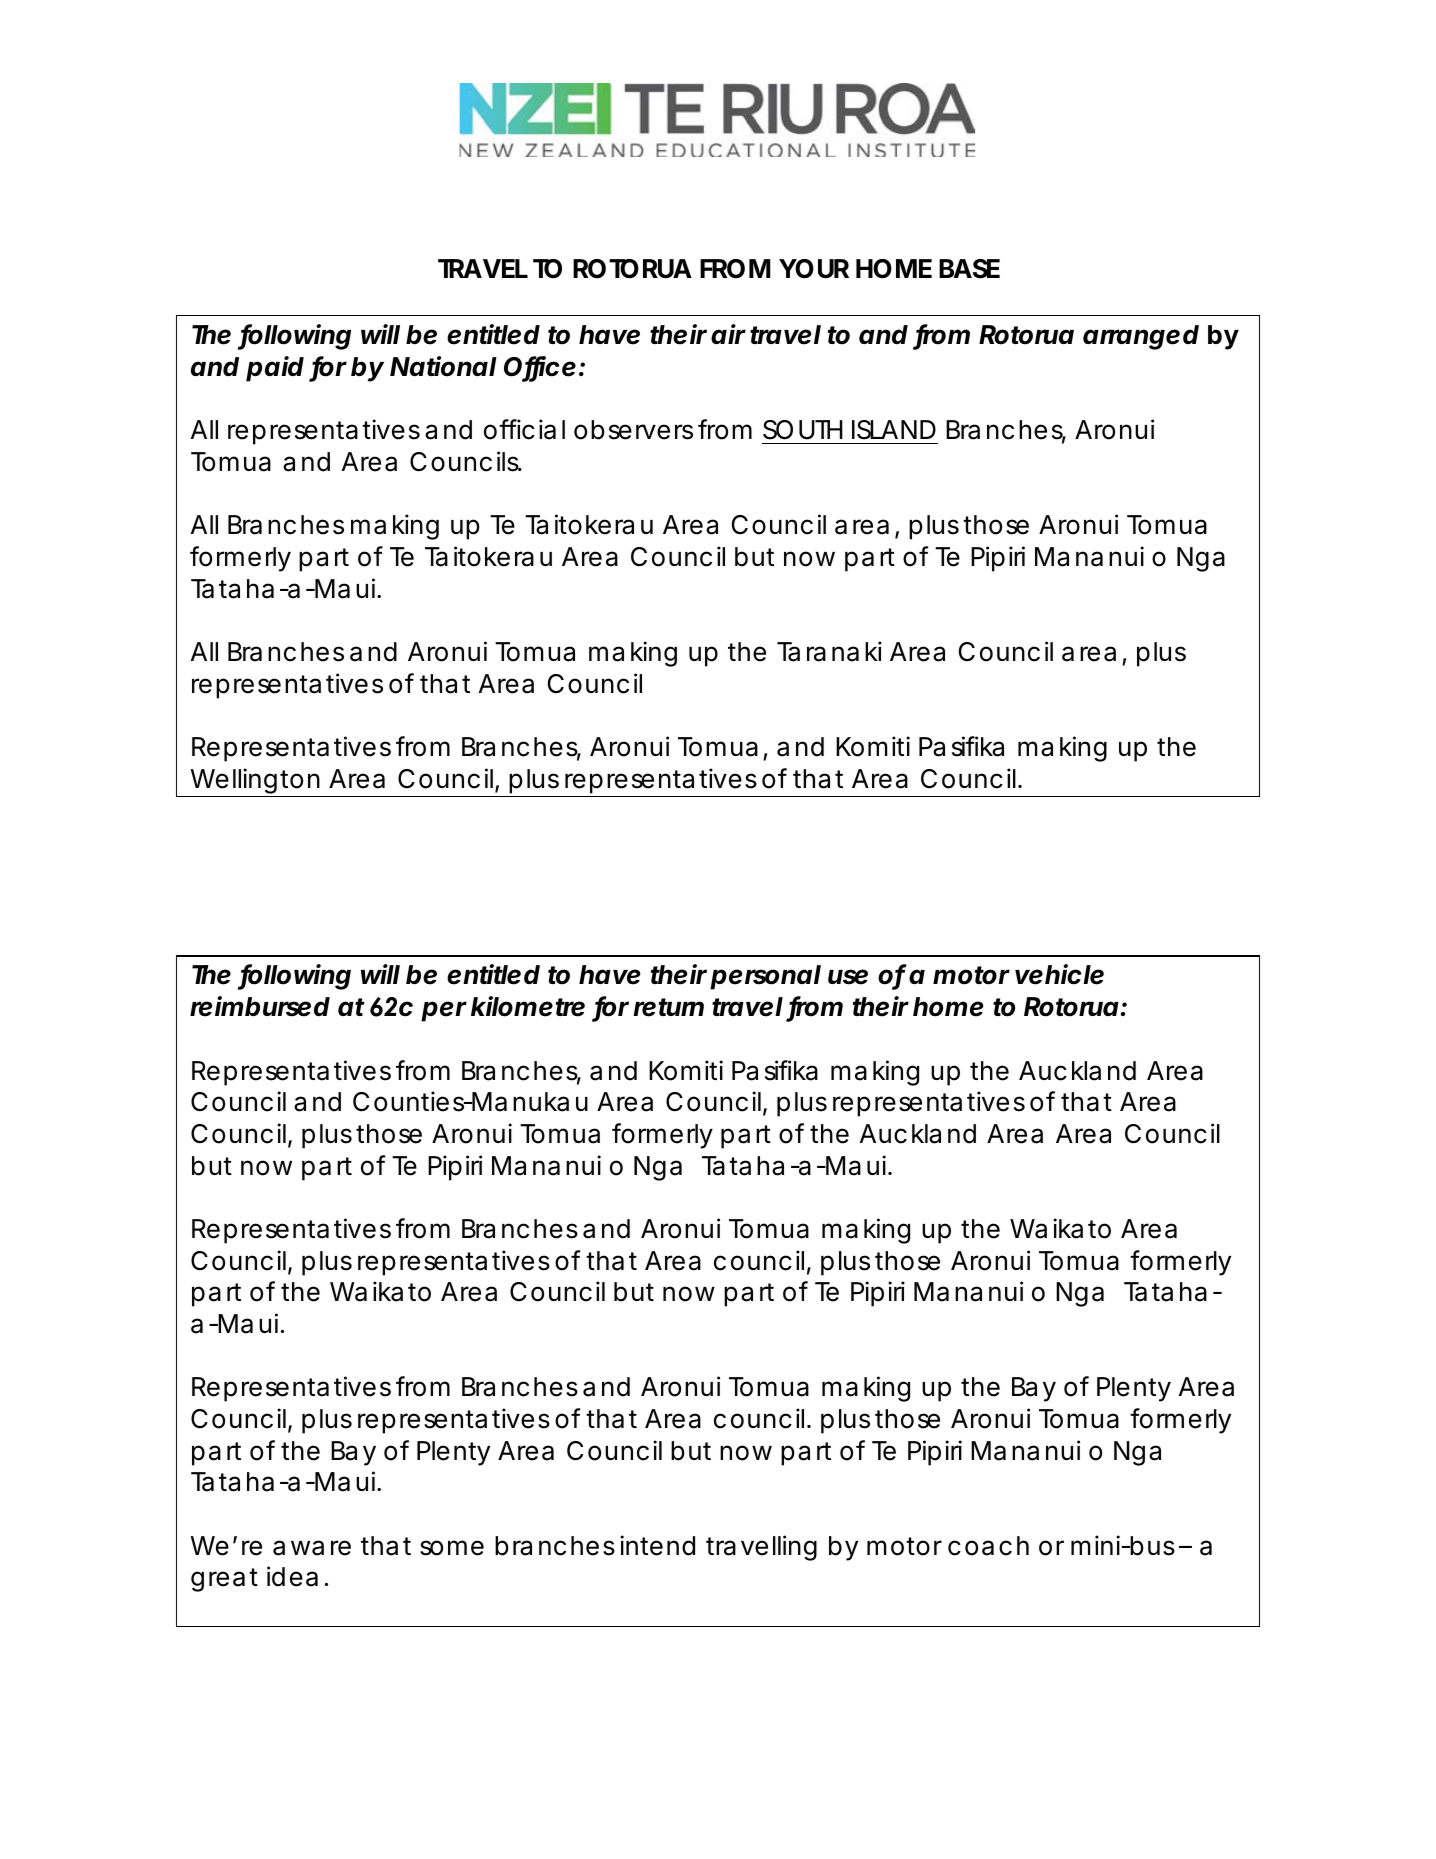  I want to click on BASE, so click(969, 269).
